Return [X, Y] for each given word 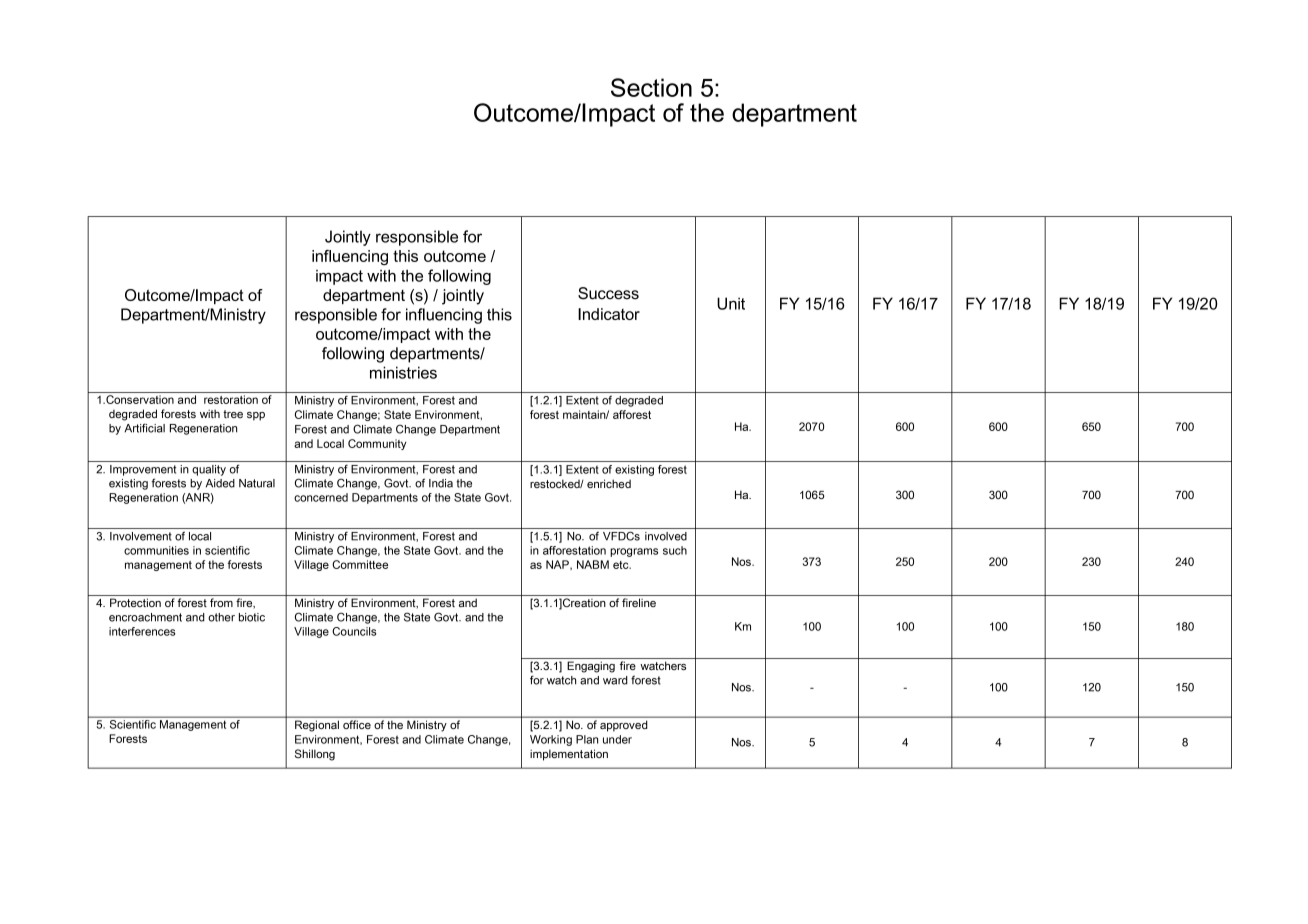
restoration [231, 399]
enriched [609, 483]
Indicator [609, 314]
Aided [220, 483]
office [357, 724]
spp [256, 416]
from [221, 602]
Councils [354, 631]
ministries [403, 372]
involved [666, 536]
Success [608, 293]
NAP [558, 564]
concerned [321, 497]
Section [651, 87]
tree [233, 414]
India [441, 483]
